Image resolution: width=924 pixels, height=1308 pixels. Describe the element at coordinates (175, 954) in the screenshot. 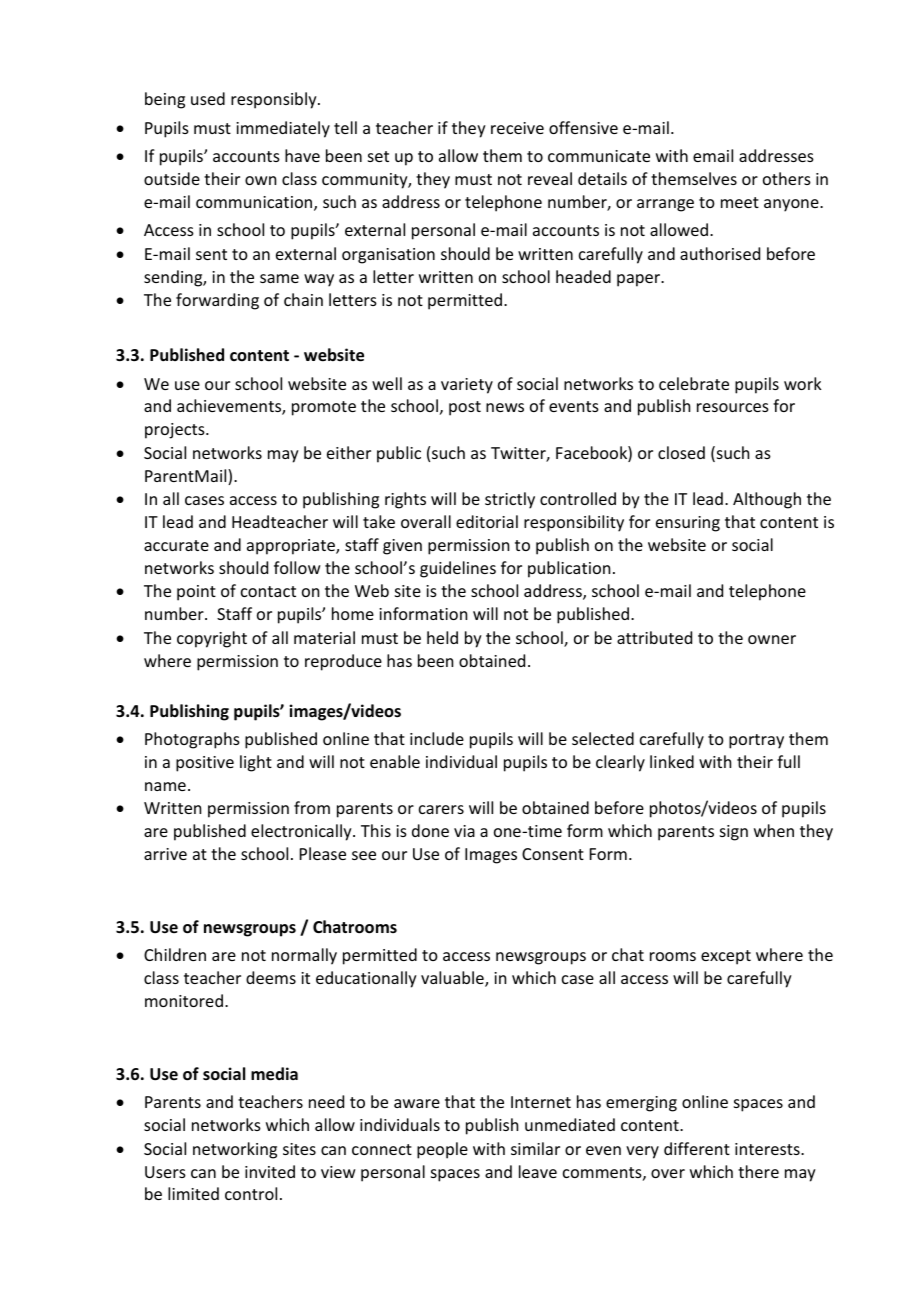

I see `Children` at that location.
